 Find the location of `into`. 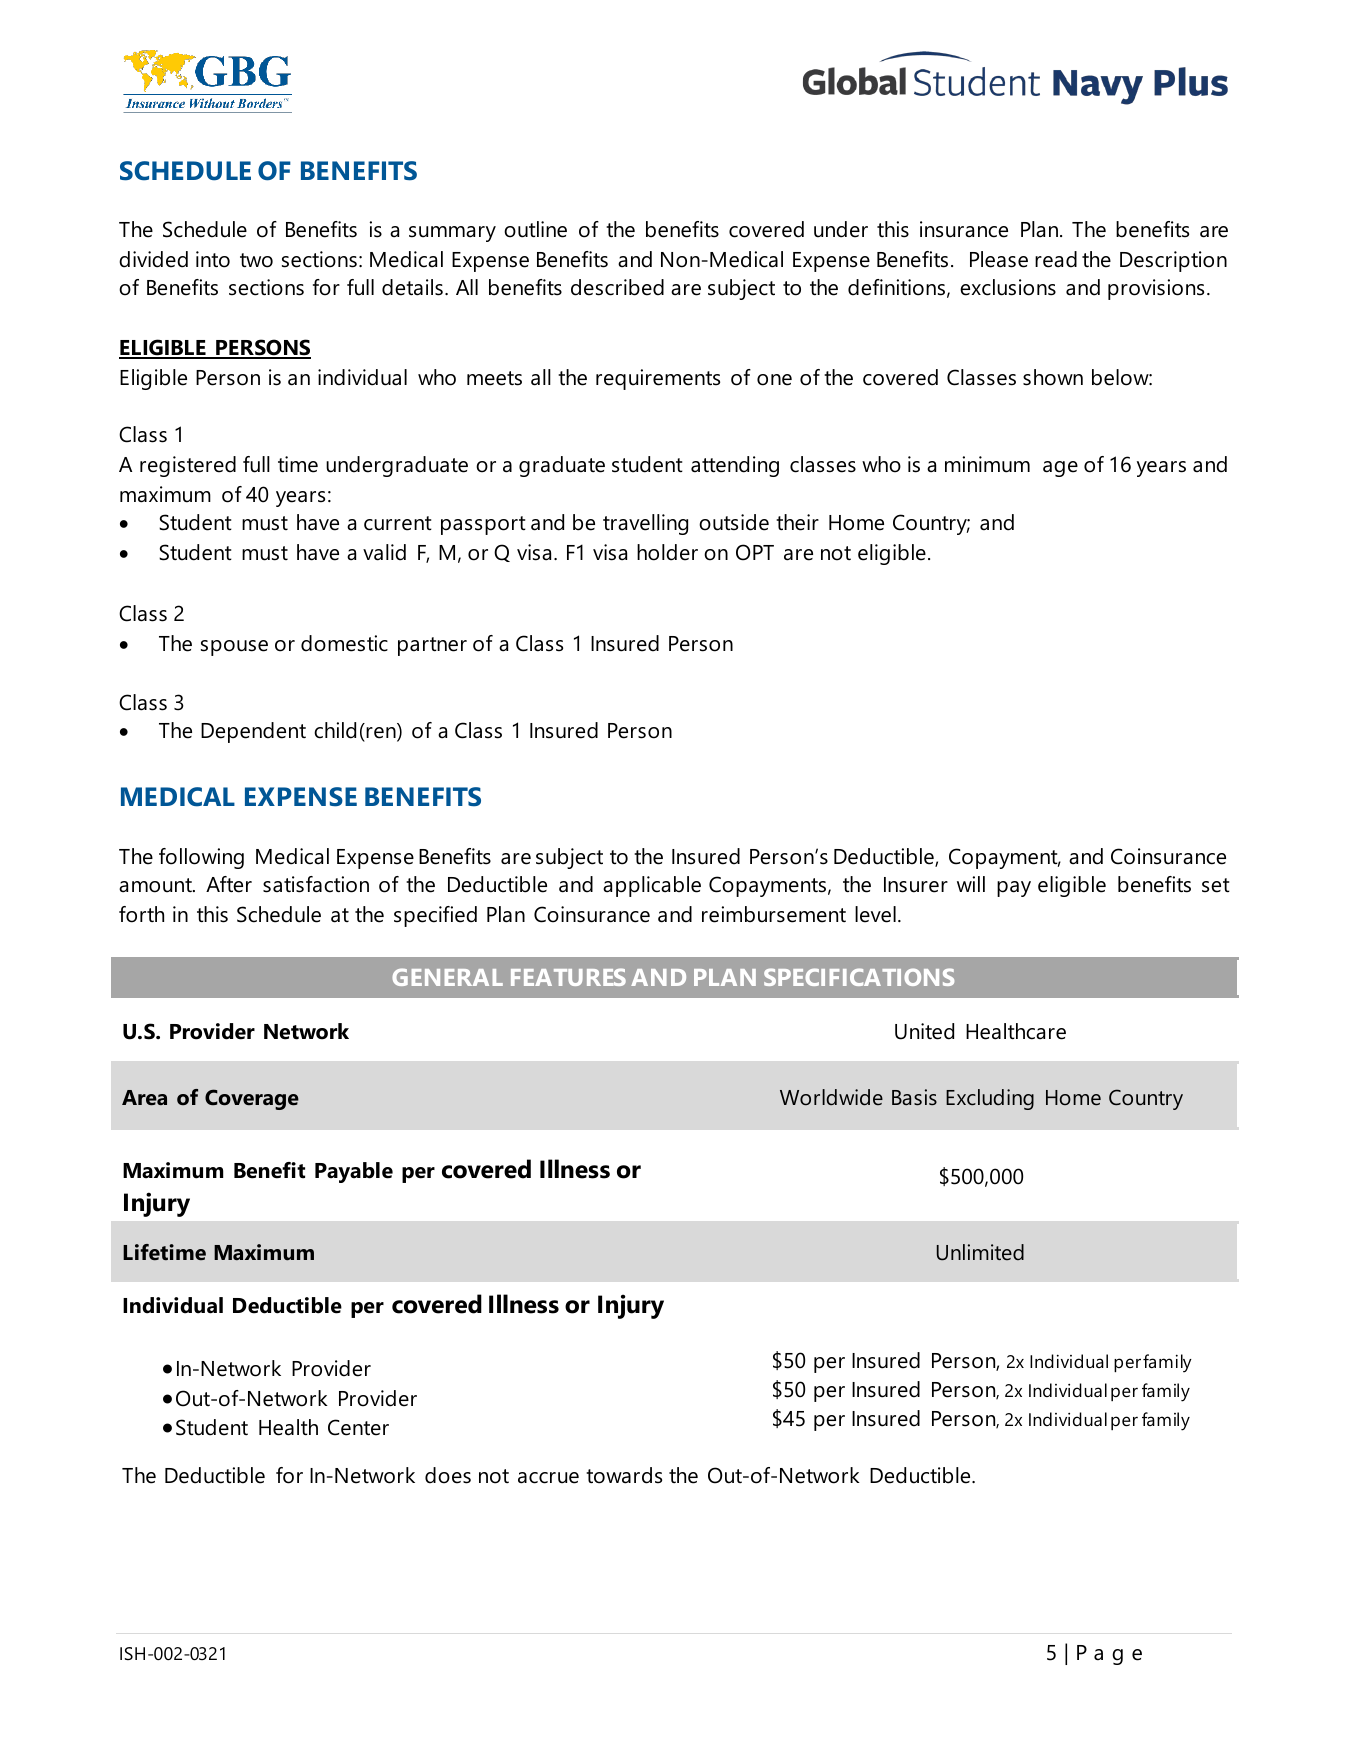

into is located at coordinates (213, 259).
